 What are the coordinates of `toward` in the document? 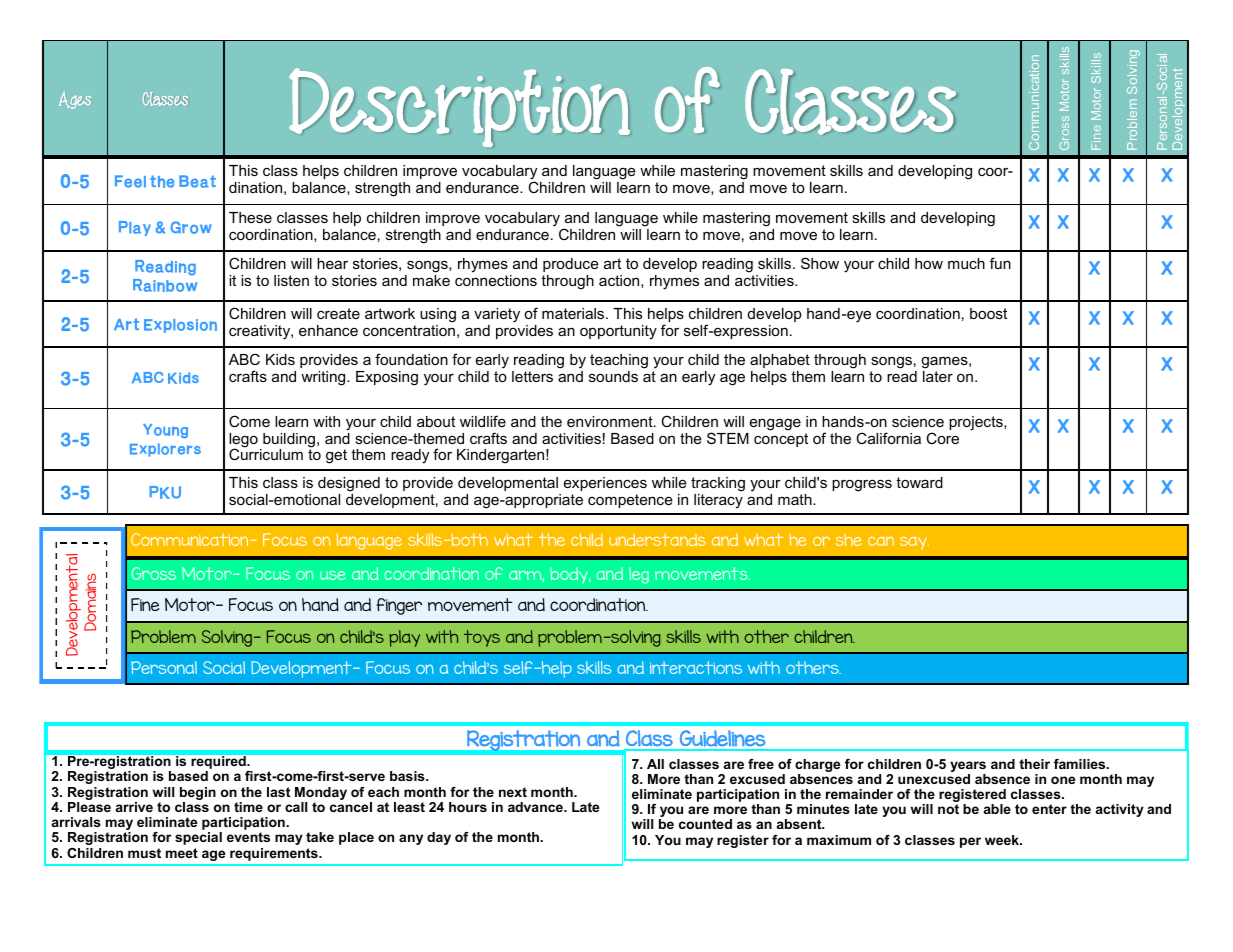 It's located at (919, 482).
